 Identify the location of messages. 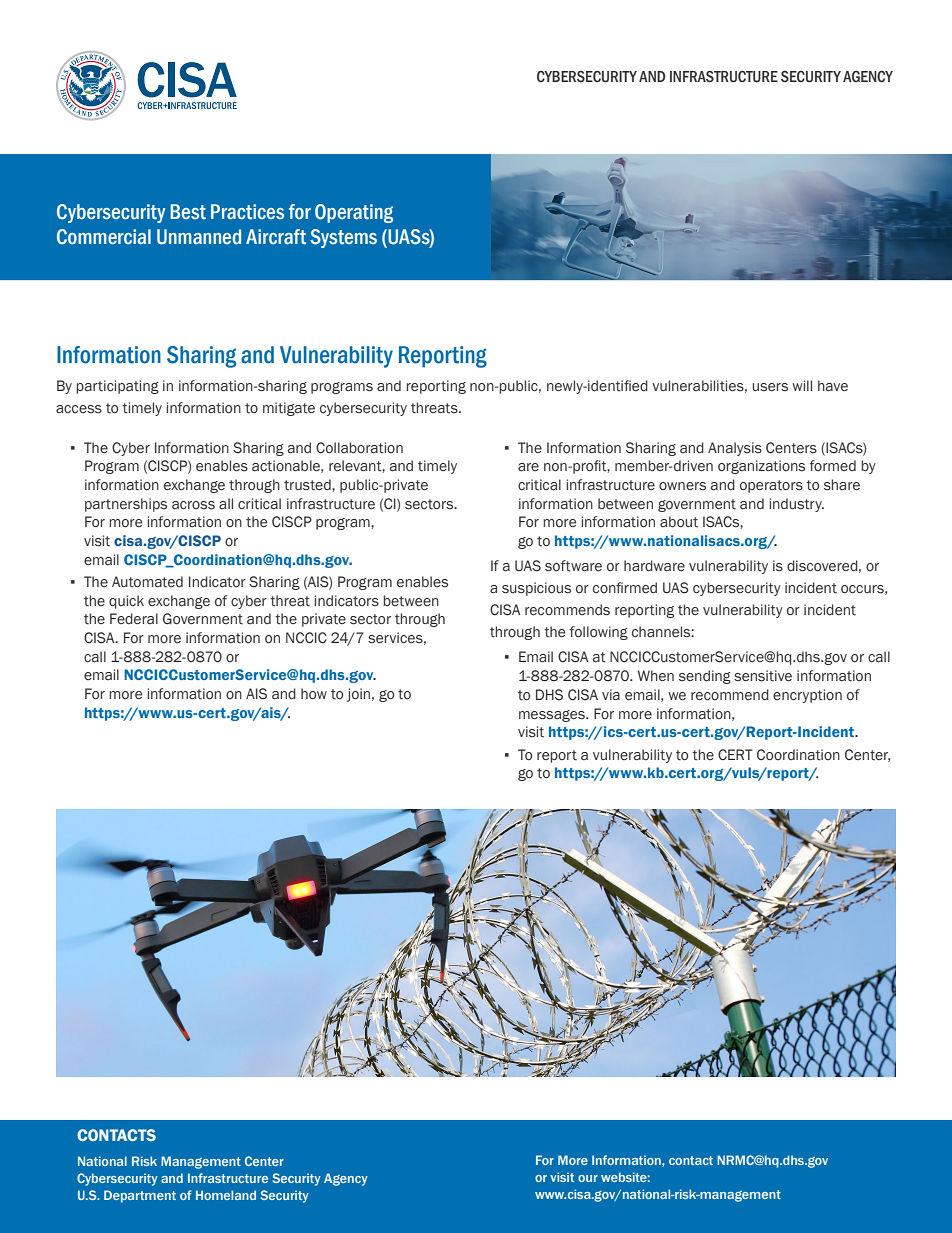
(553, 716).
